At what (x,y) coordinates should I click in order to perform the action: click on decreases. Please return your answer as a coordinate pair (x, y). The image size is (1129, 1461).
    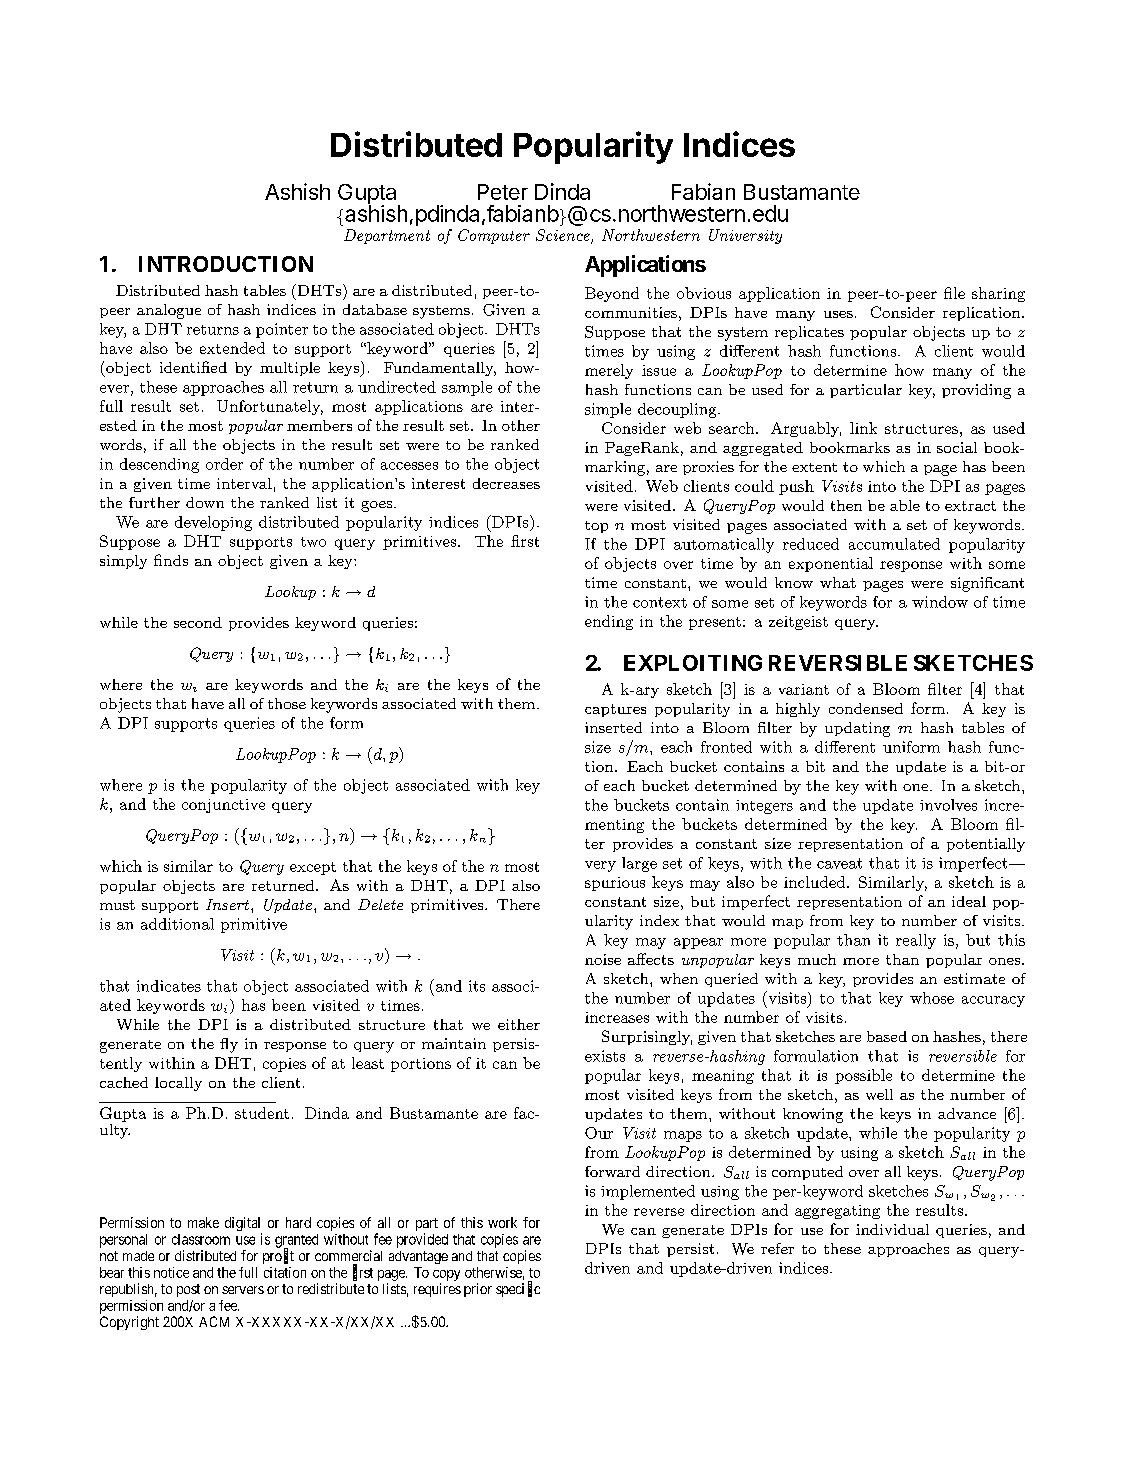
    Looking at the image, I should click on (506, 483).
